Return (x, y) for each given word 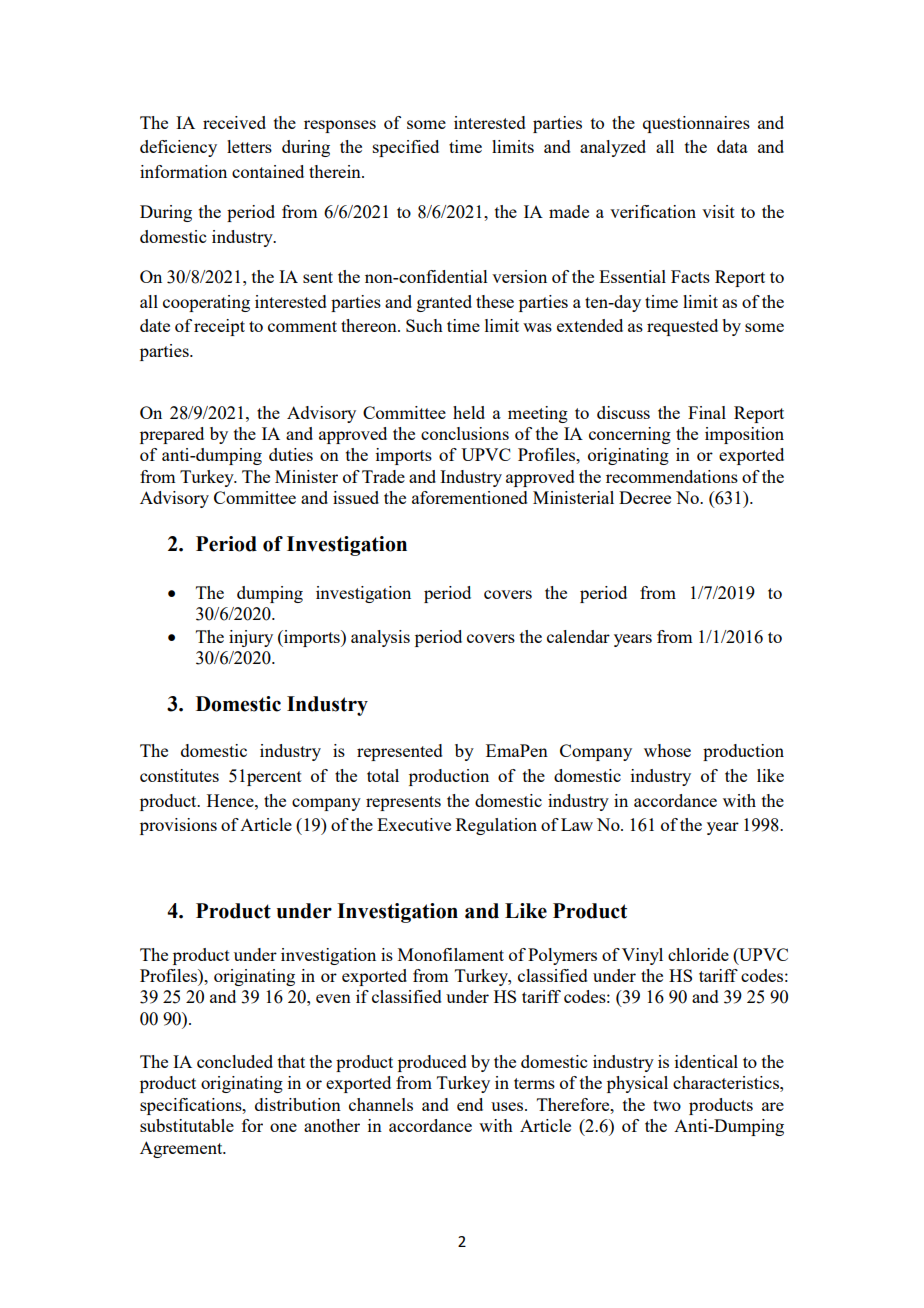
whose (667, 750)
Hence (231, 800)
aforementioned (470, 497)
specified (406, 148)
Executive (414, 824)
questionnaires (696, 124)
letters (249, 146)
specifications (192, 1106)
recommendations (672, 476)
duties (291, 454)
